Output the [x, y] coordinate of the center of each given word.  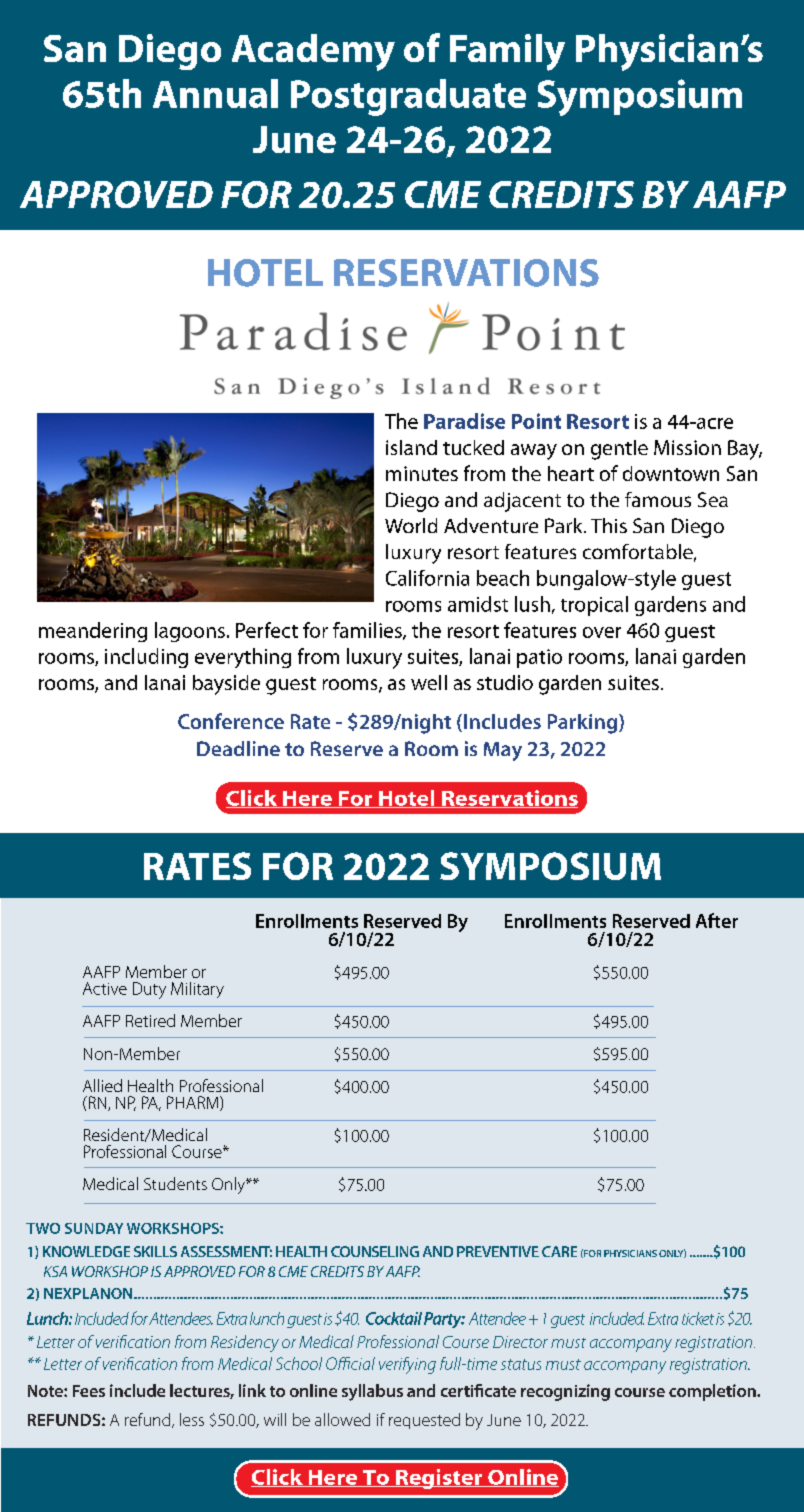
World [411, 525]
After [717, 920]
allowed [342, 1419]
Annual [215, 93]
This [609, 525]
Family [507, 52]
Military [197, 990]
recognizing [565, 1392]
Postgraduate [408, 97]
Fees [89, 1391]
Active [105, 988]
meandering [93, 632]
